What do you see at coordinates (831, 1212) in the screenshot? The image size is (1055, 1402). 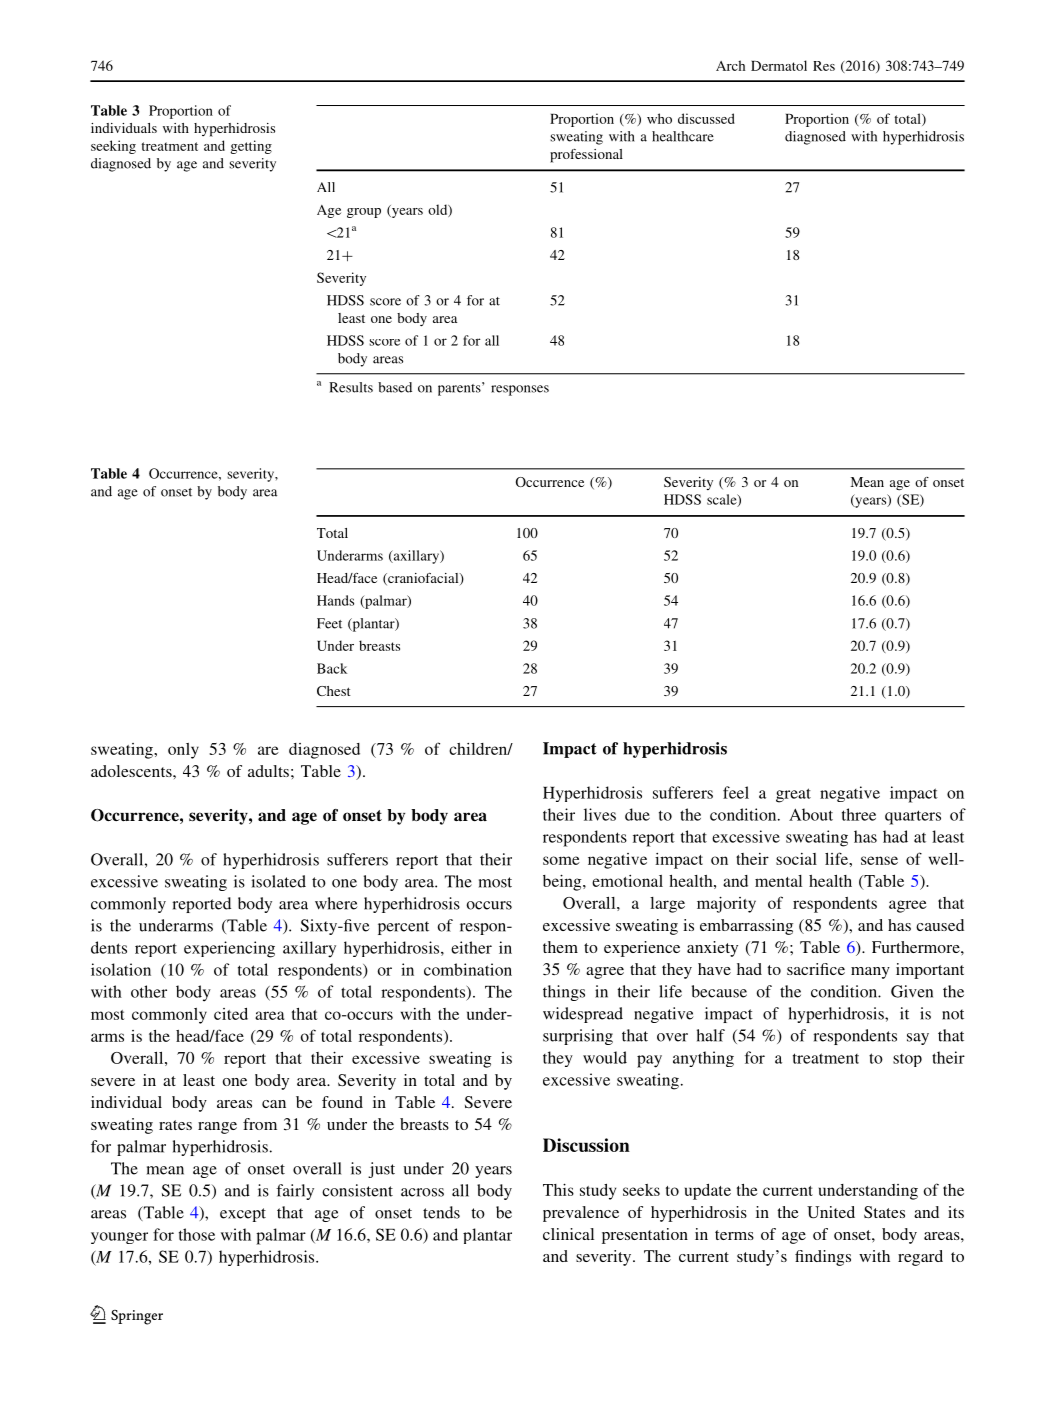 I see `United` at bounding box center [831, 1212].
